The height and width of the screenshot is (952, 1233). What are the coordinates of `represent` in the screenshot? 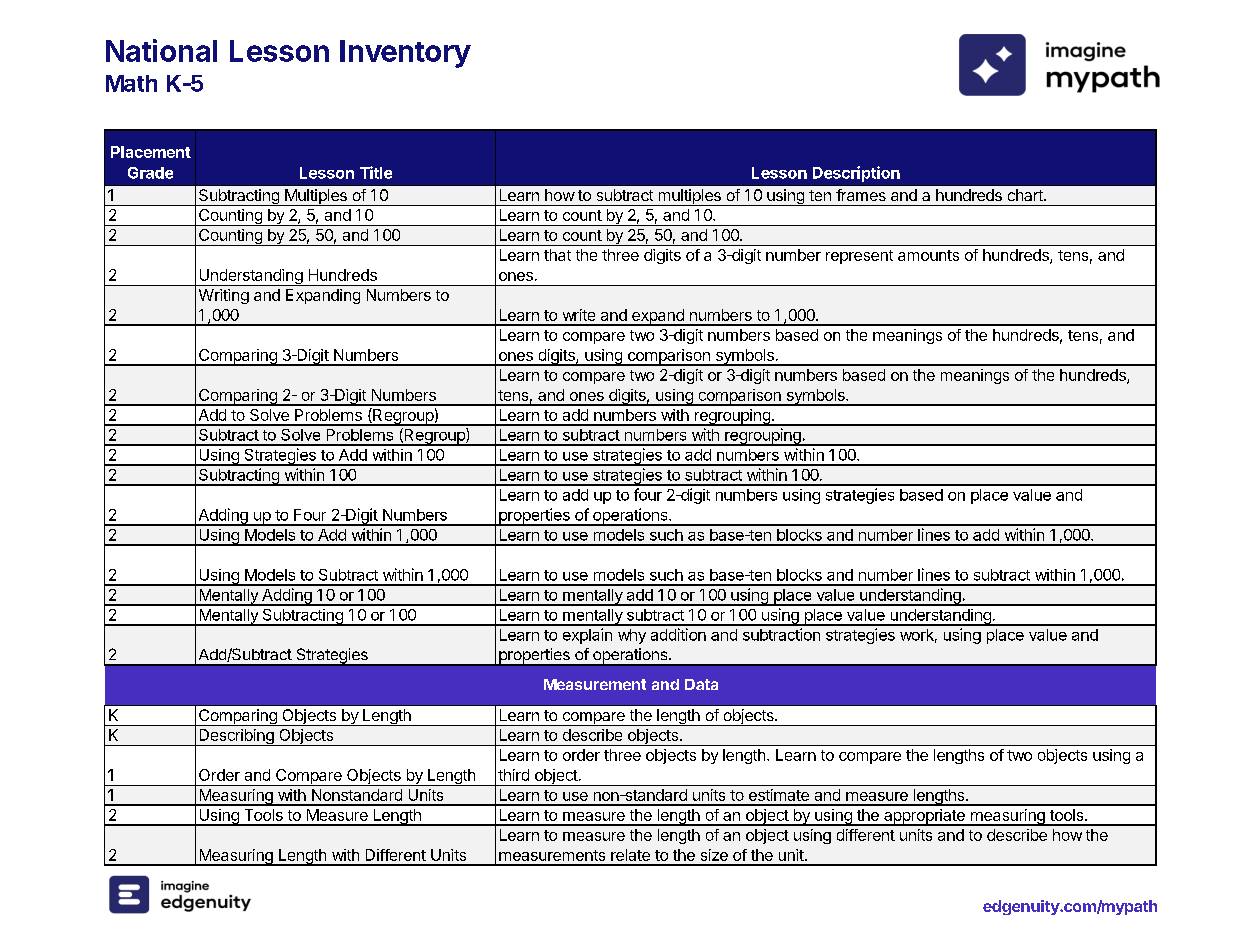 It's located at (859, 257).
